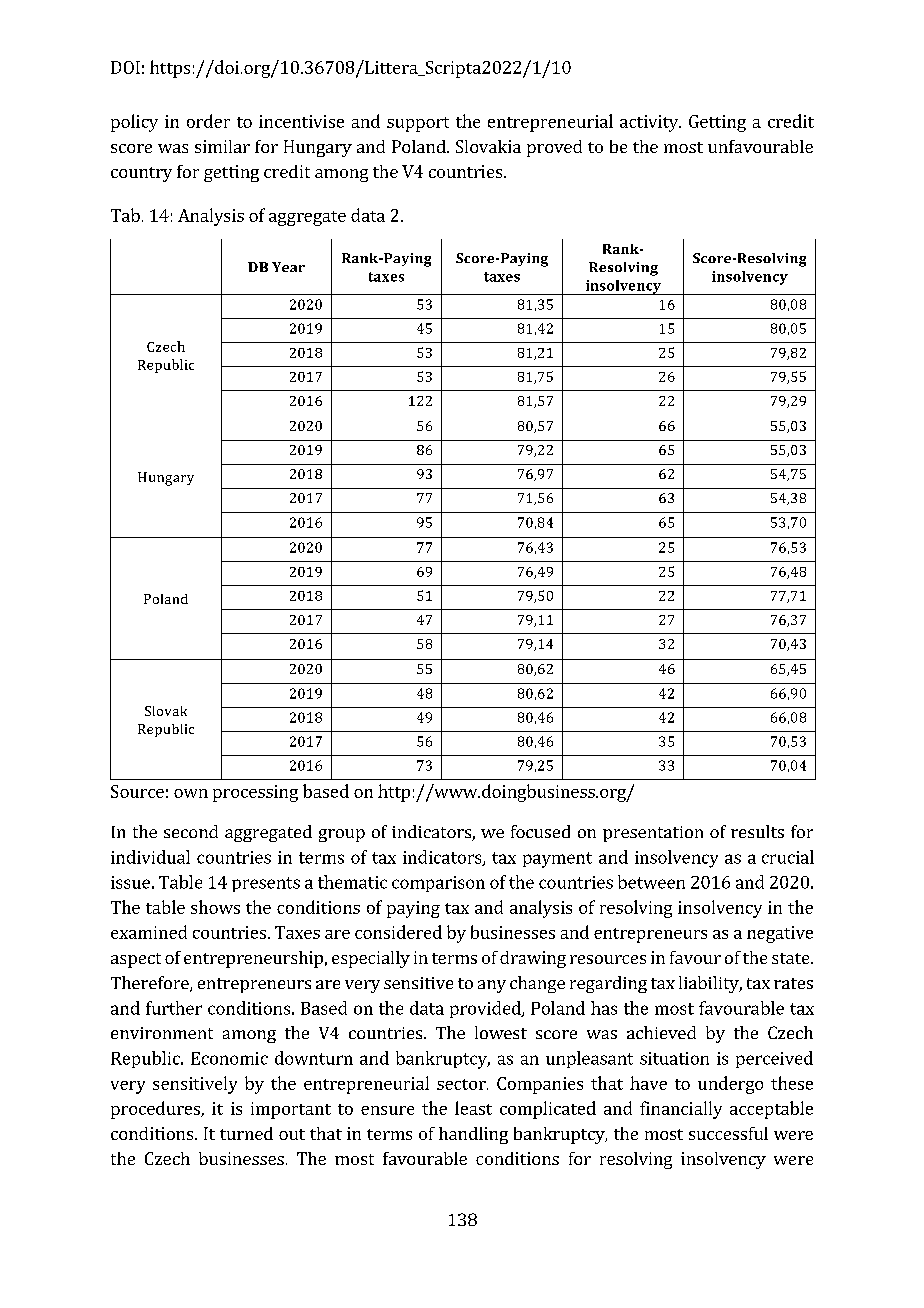 This image has width=924, height=1308. Describe the element at coordinates (780, 934) in the image. I see `negative` at that location.
